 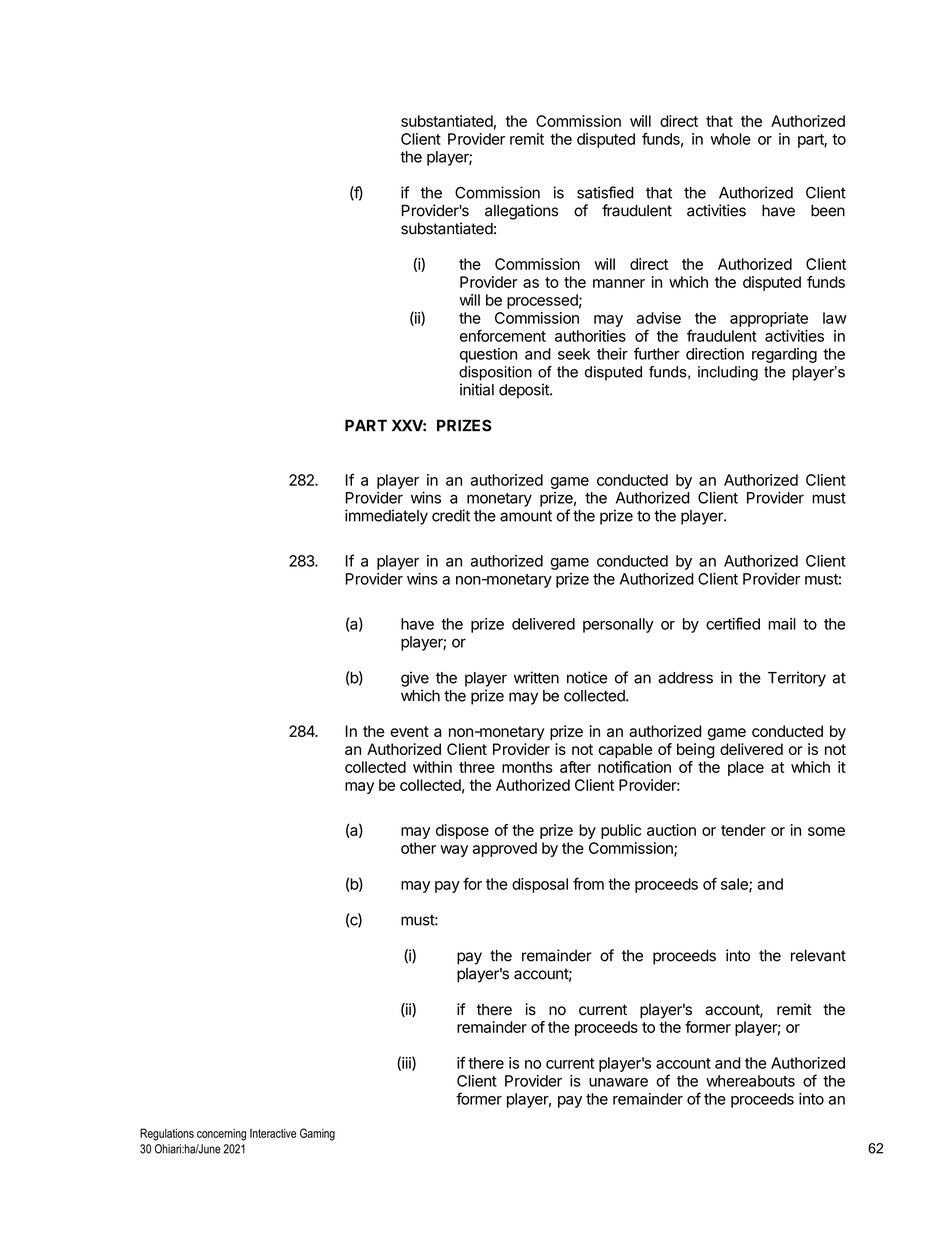 What do you see at coordinates (488, 355) in the screenshot?
I see `question` at bounding box center [488, 355].
